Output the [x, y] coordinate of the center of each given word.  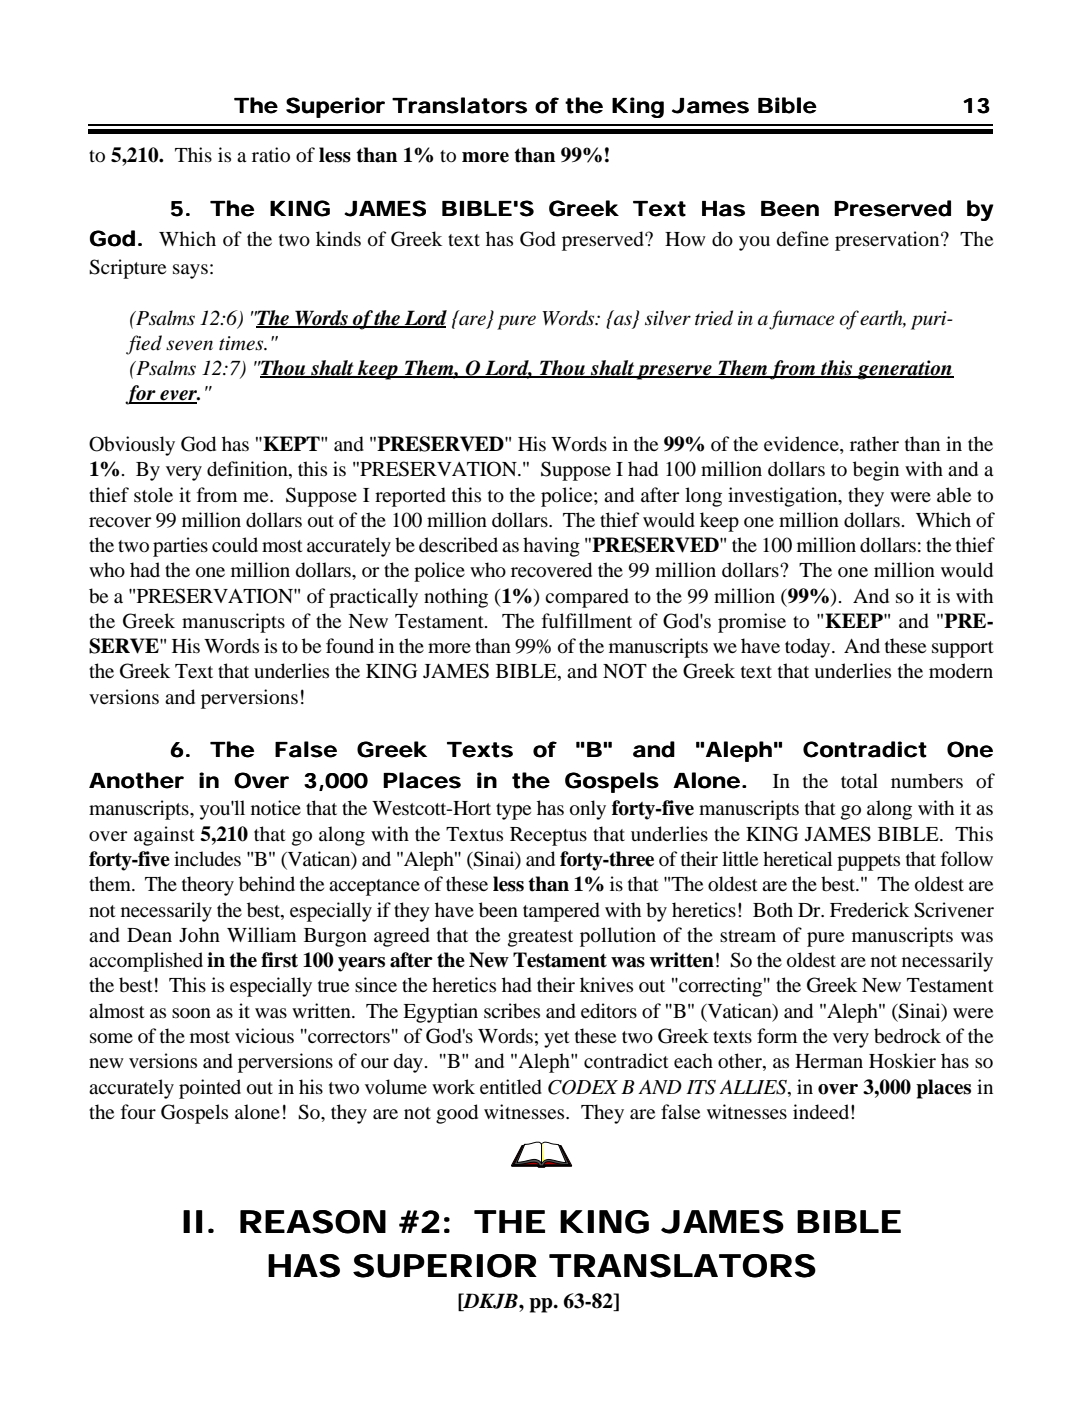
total [859, 781]
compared [587, 598]
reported [410, 497]
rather [874, 443]
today [809, 648]
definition [248, 470]
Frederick [869, 910]
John [199, 934]
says [190, 271]
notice [276, 807]
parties [180, 547]
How [685, 239]
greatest [540, 938]
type [513, 811]
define [803, 239]
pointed [210, 1089]
